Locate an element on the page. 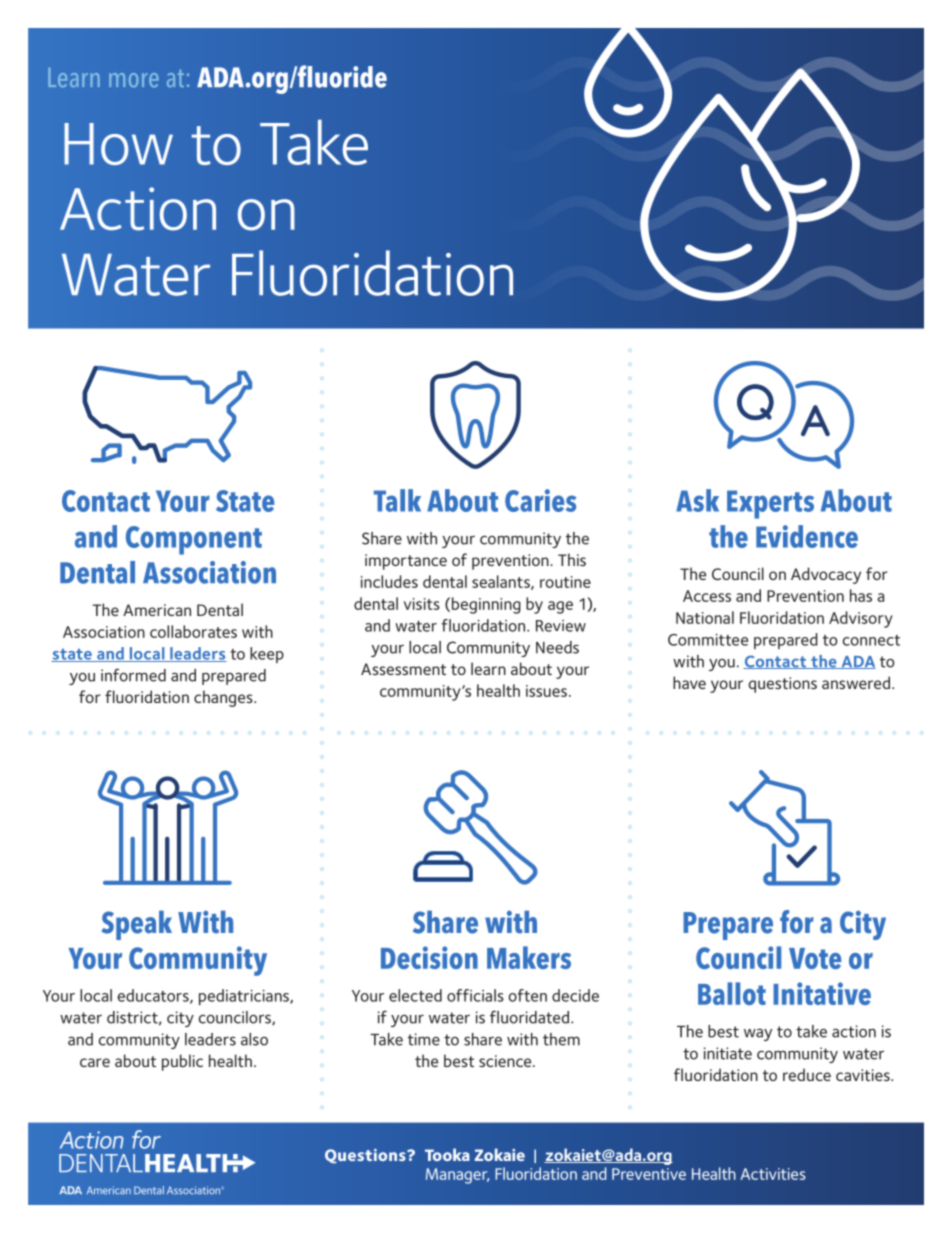  public is located at coordinates (182, 1062).
